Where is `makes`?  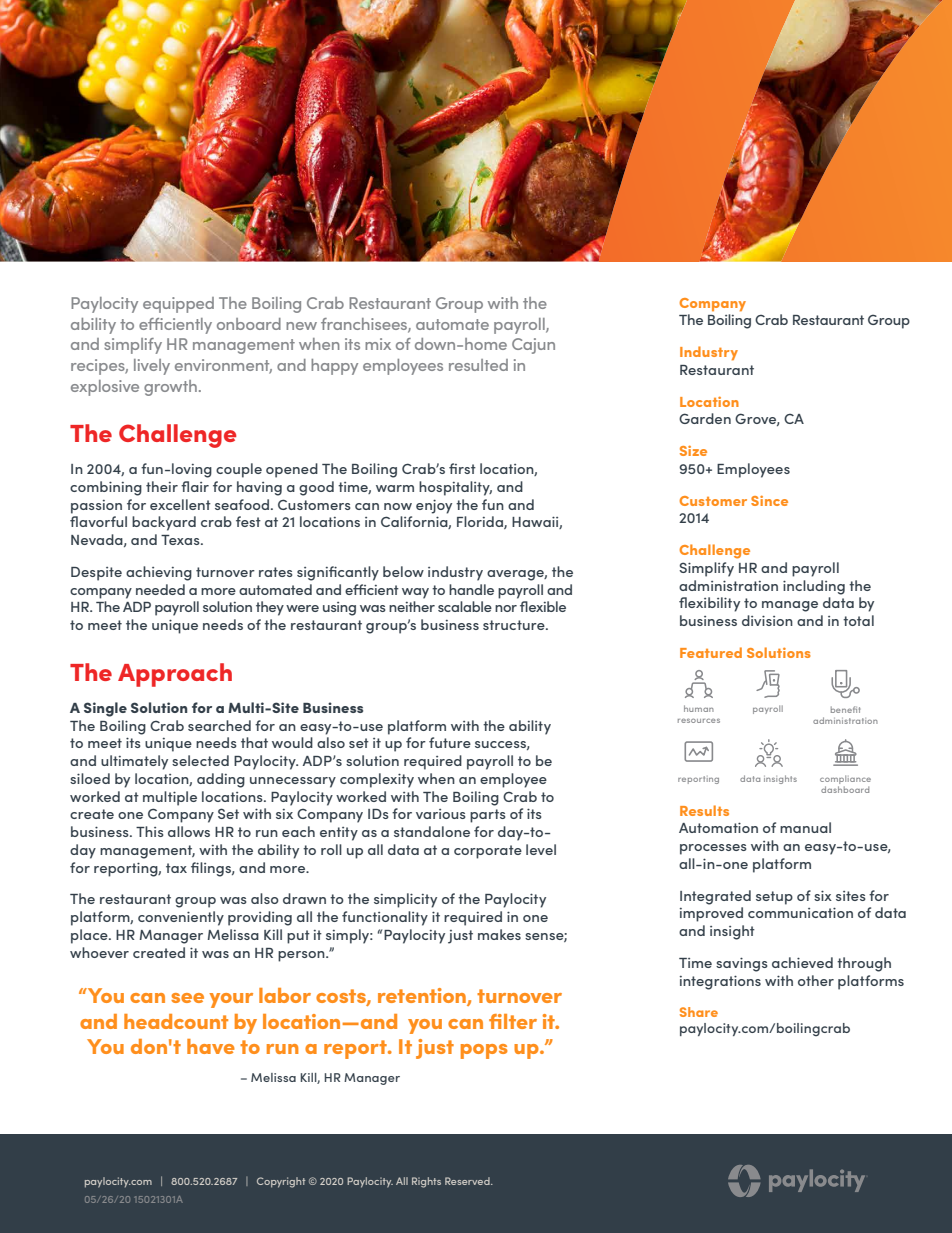
makes is located at coordinates (499, 934).
